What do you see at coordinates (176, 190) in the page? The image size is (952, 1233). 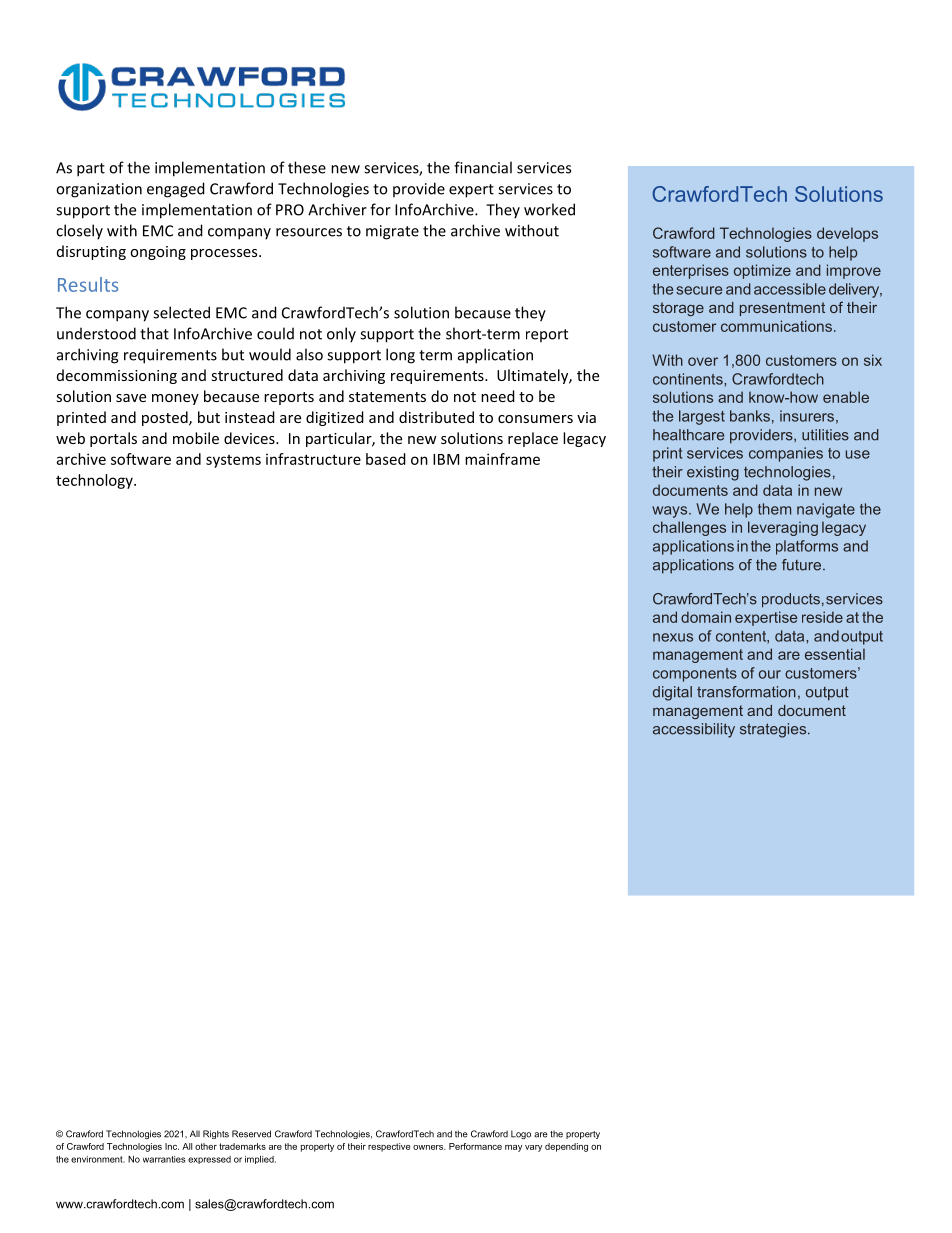 I see `engaged` at bounding box center [176, 190].
